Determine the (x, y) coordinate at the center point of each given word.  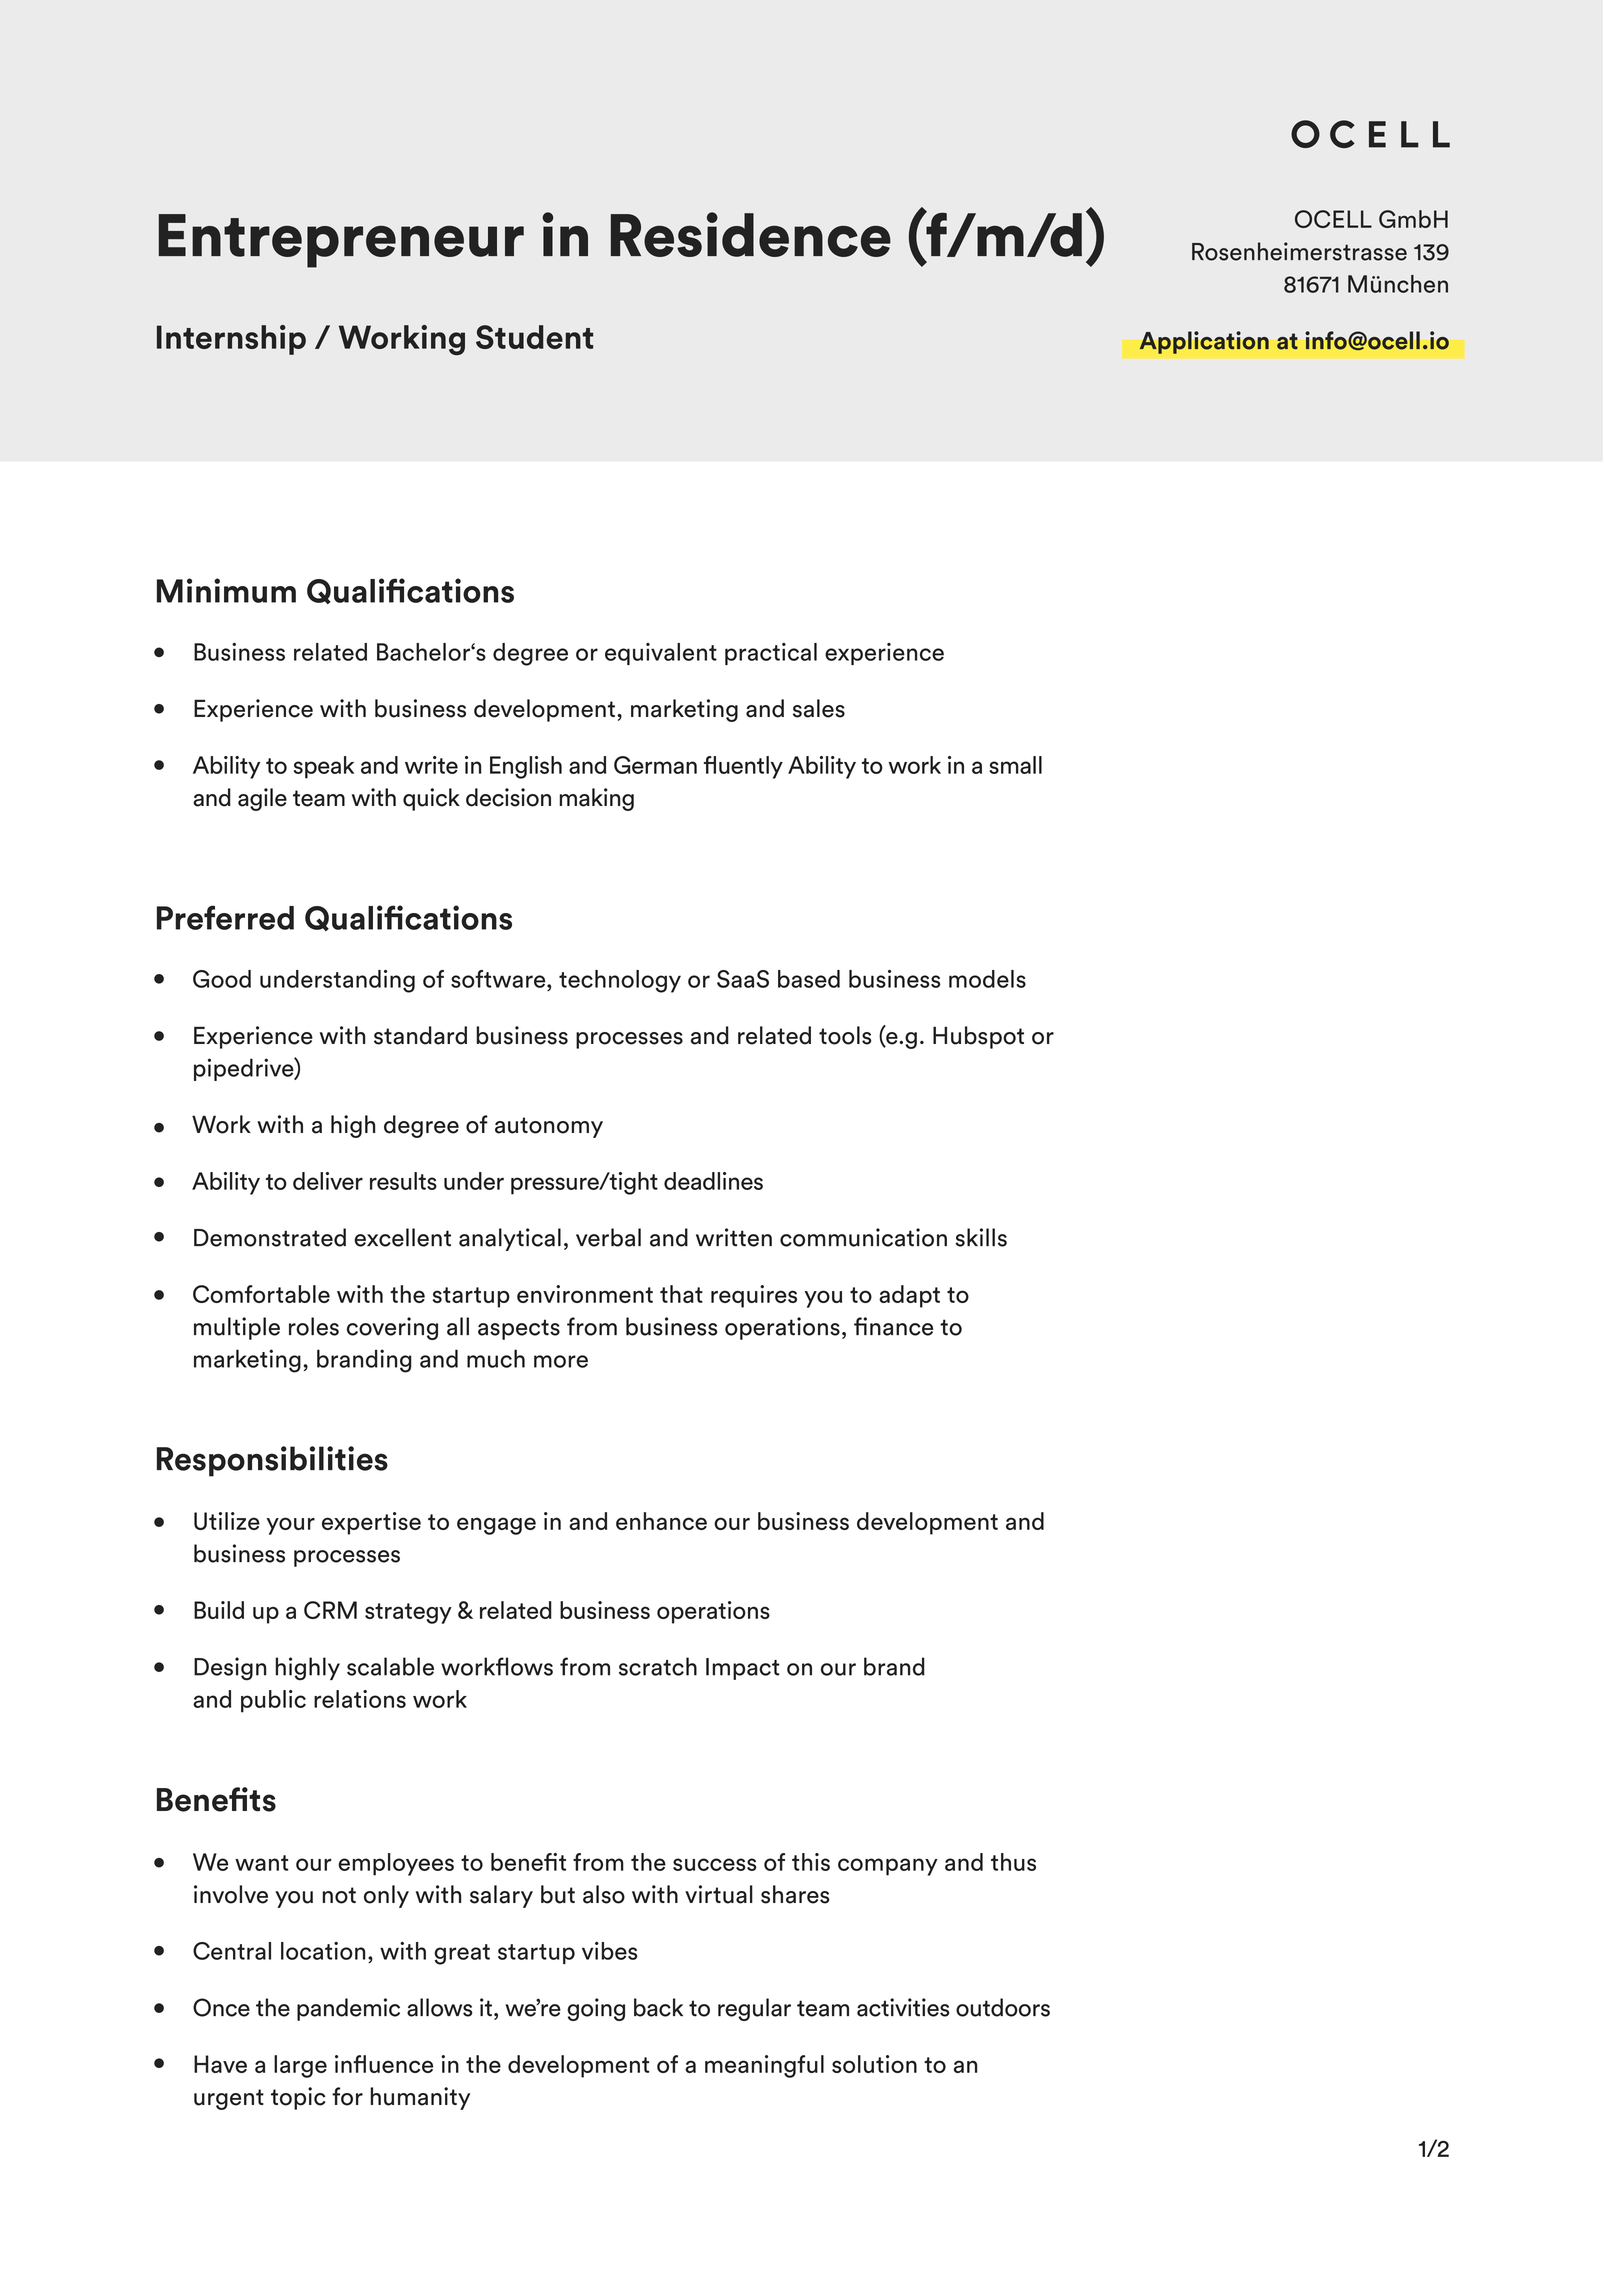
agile (262, 799)
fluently (743, 767)
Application (1204, 342)
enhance (661, 1521)
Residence (751, 234)
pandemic (348, 2009)
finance (893, 1326)
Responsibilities (272, 1461)
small (1015, 765)
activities (903, 2007)
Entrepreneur (341, 241)
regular (754, 2009)
